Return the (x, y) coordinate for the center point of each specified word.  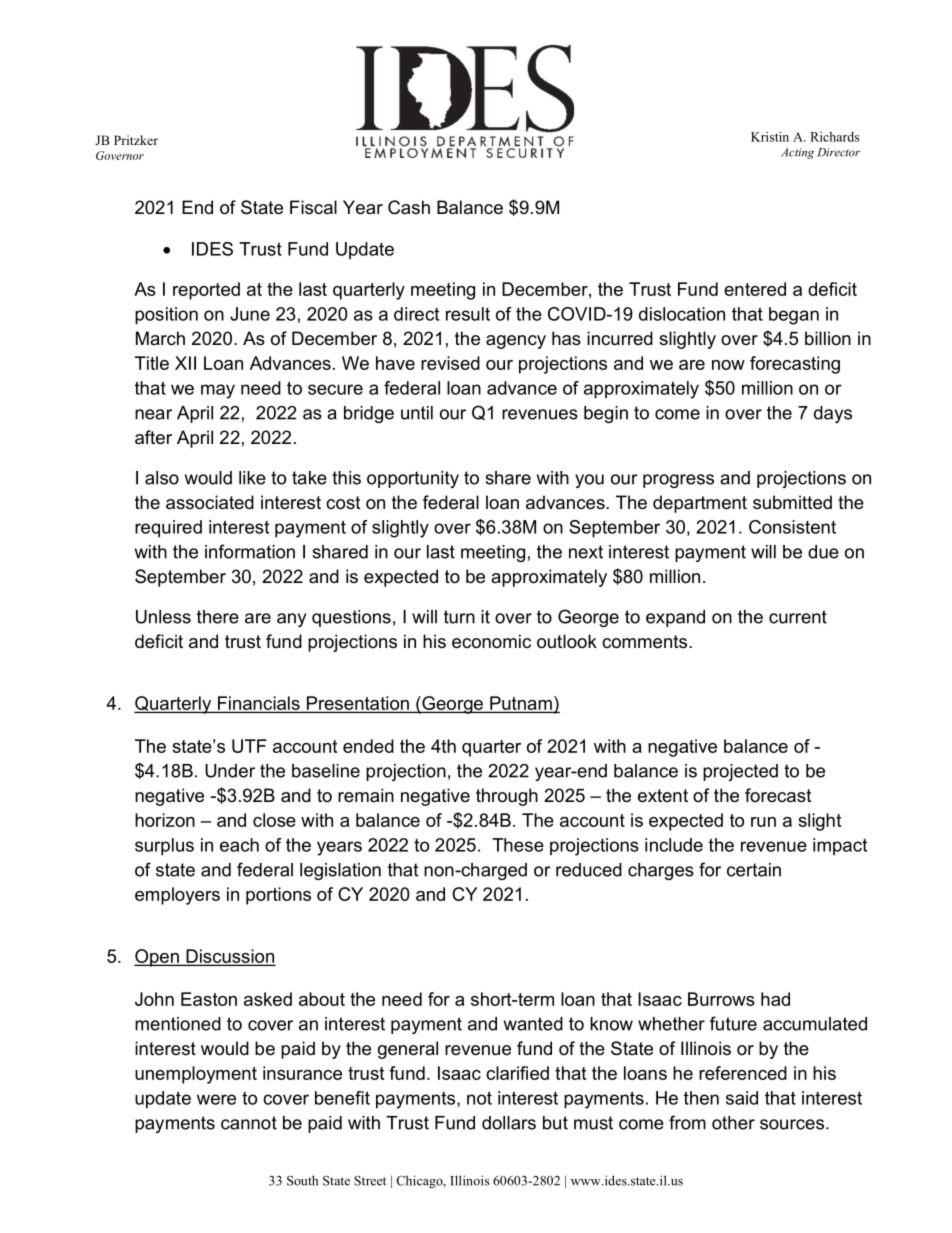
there (218, 617)
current (798, 617)
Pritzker (136, 140)
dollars (509, 1123)
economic (491, 641)
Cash (409, 207)
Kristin (770, 137)
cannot (249, 1123)
